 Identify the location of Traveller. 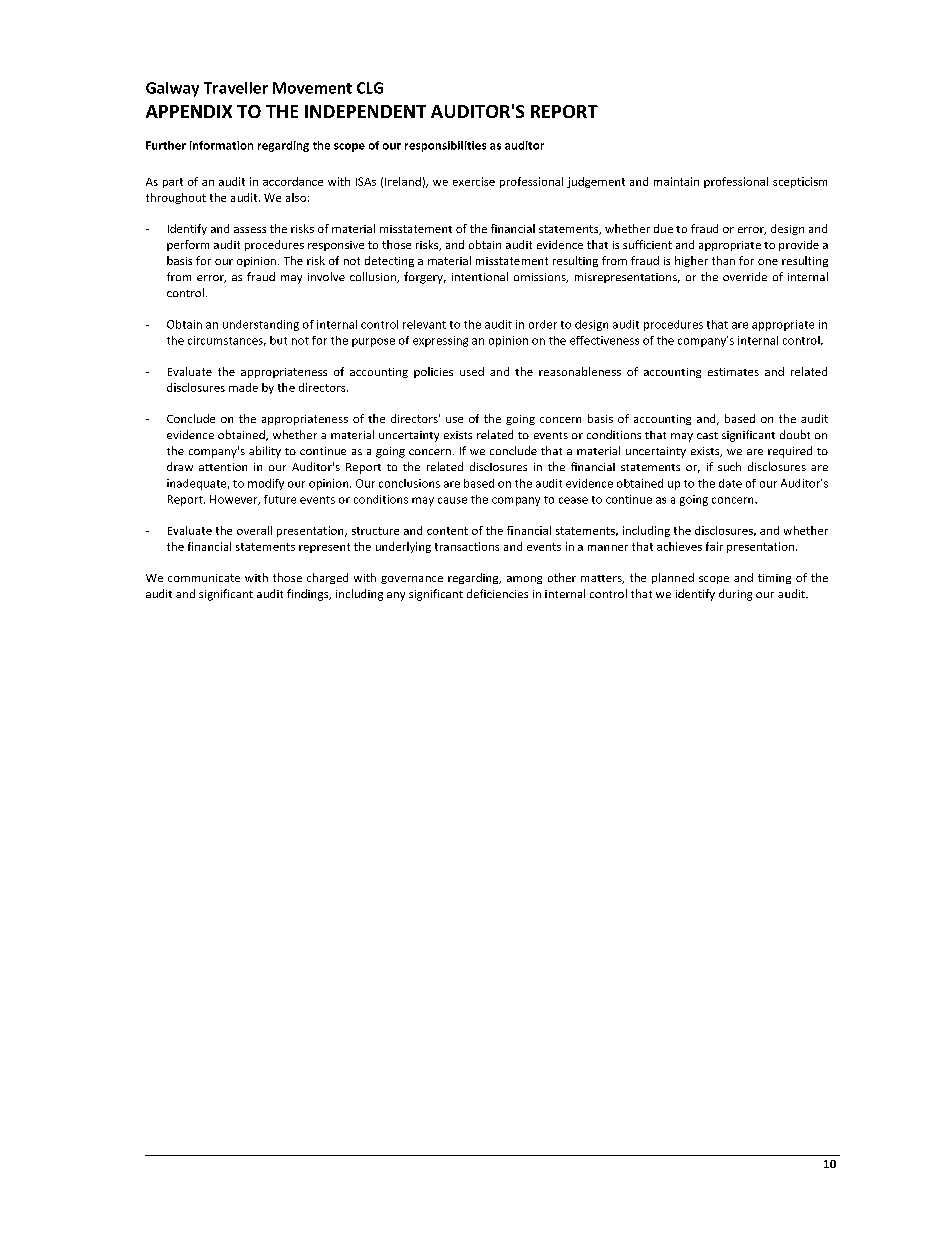
(236, 88).
